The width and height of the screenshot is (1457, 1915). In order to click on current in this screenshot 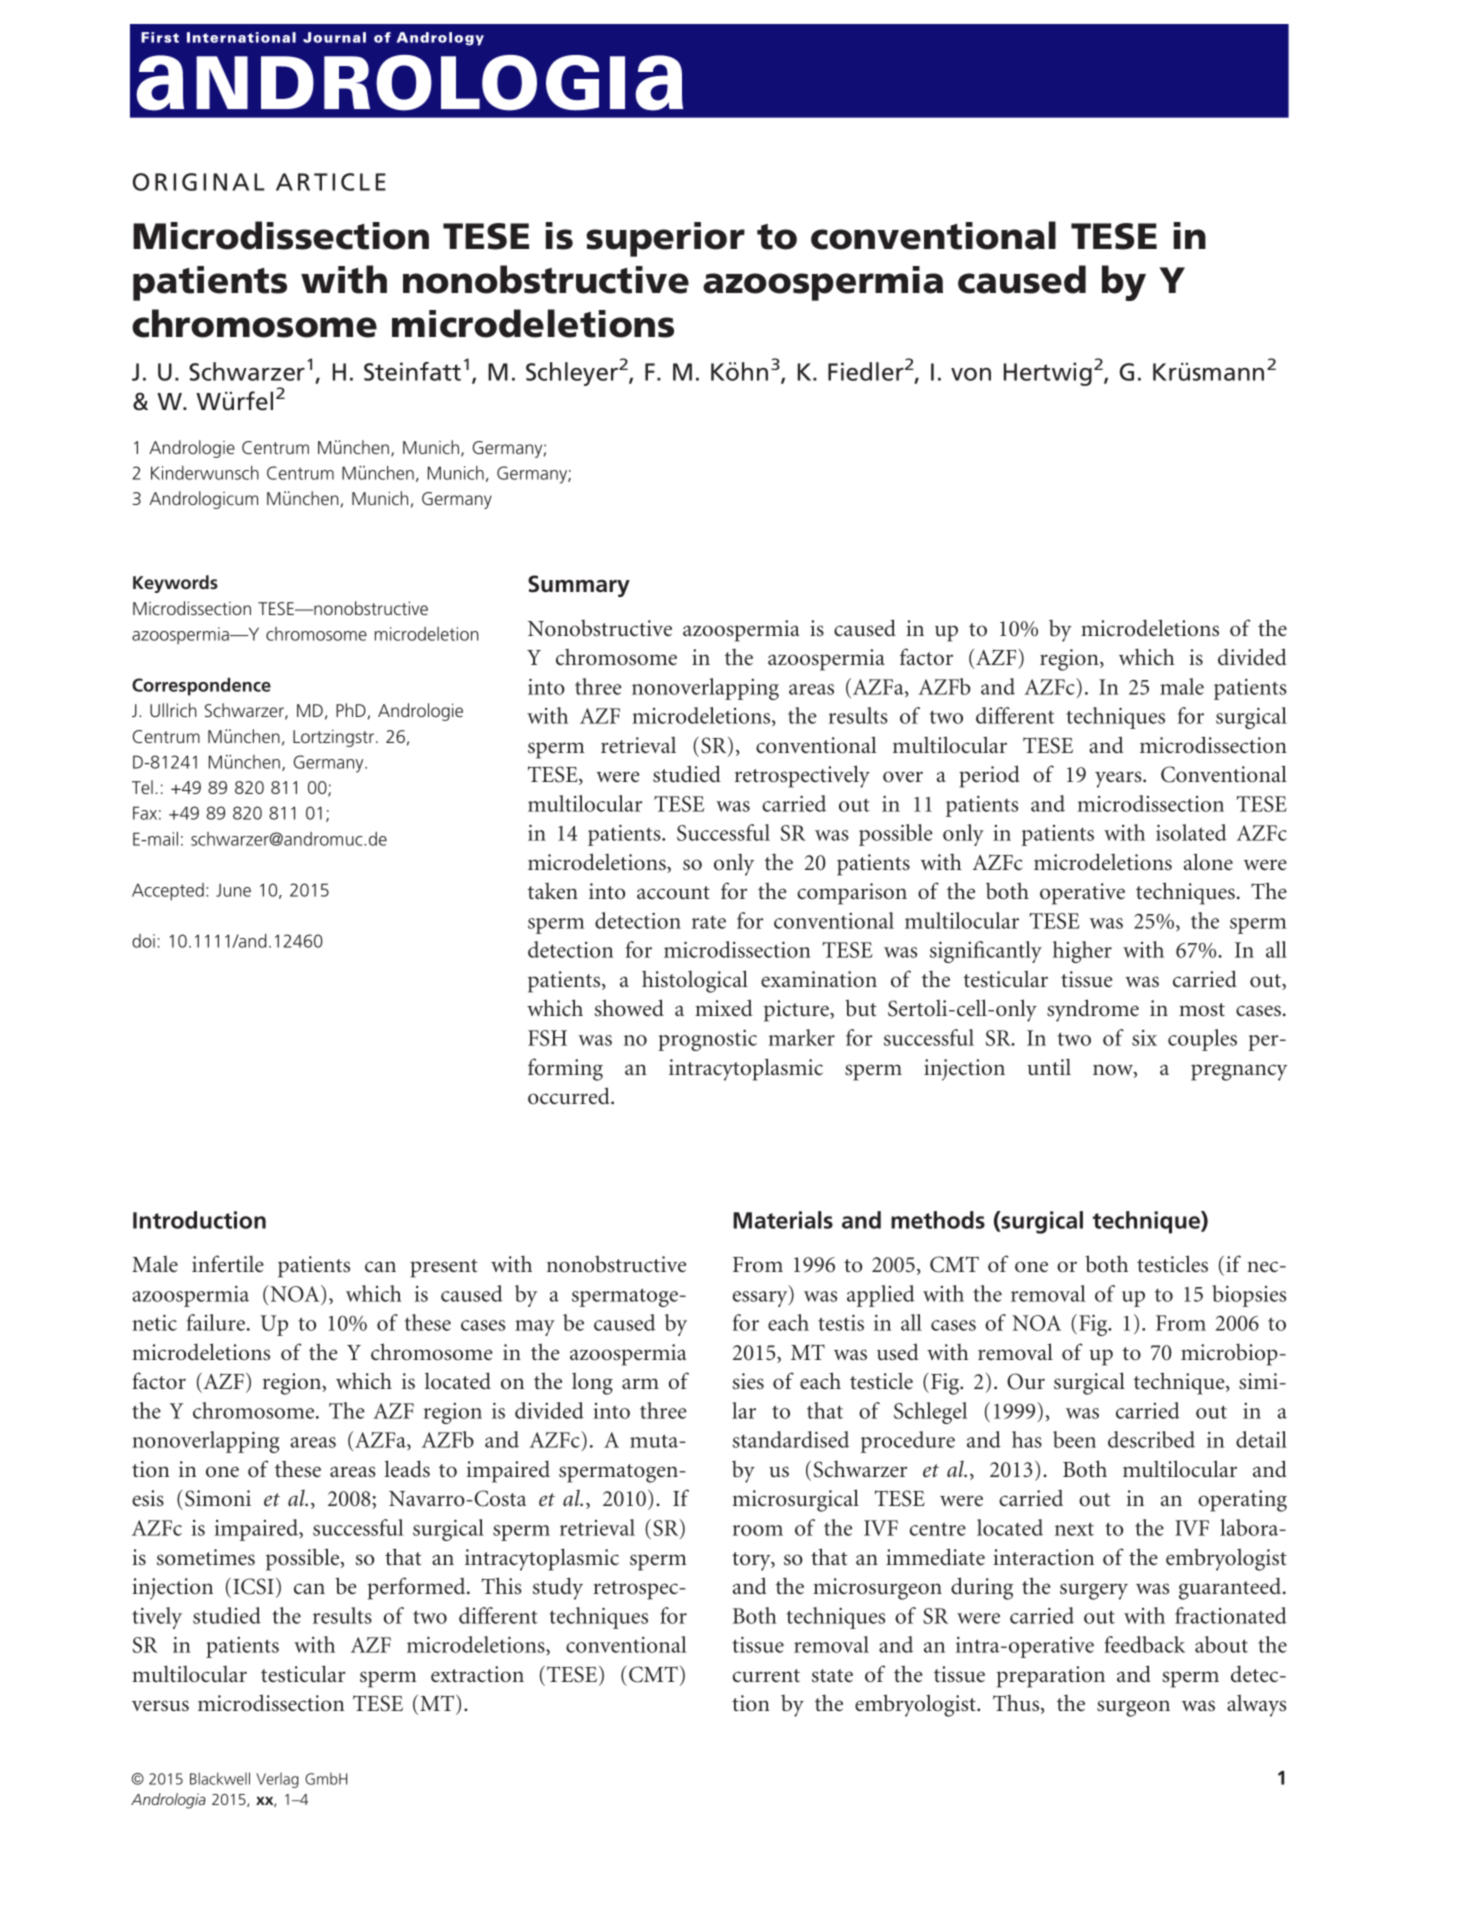, I will do `click(766, 1676)`.
